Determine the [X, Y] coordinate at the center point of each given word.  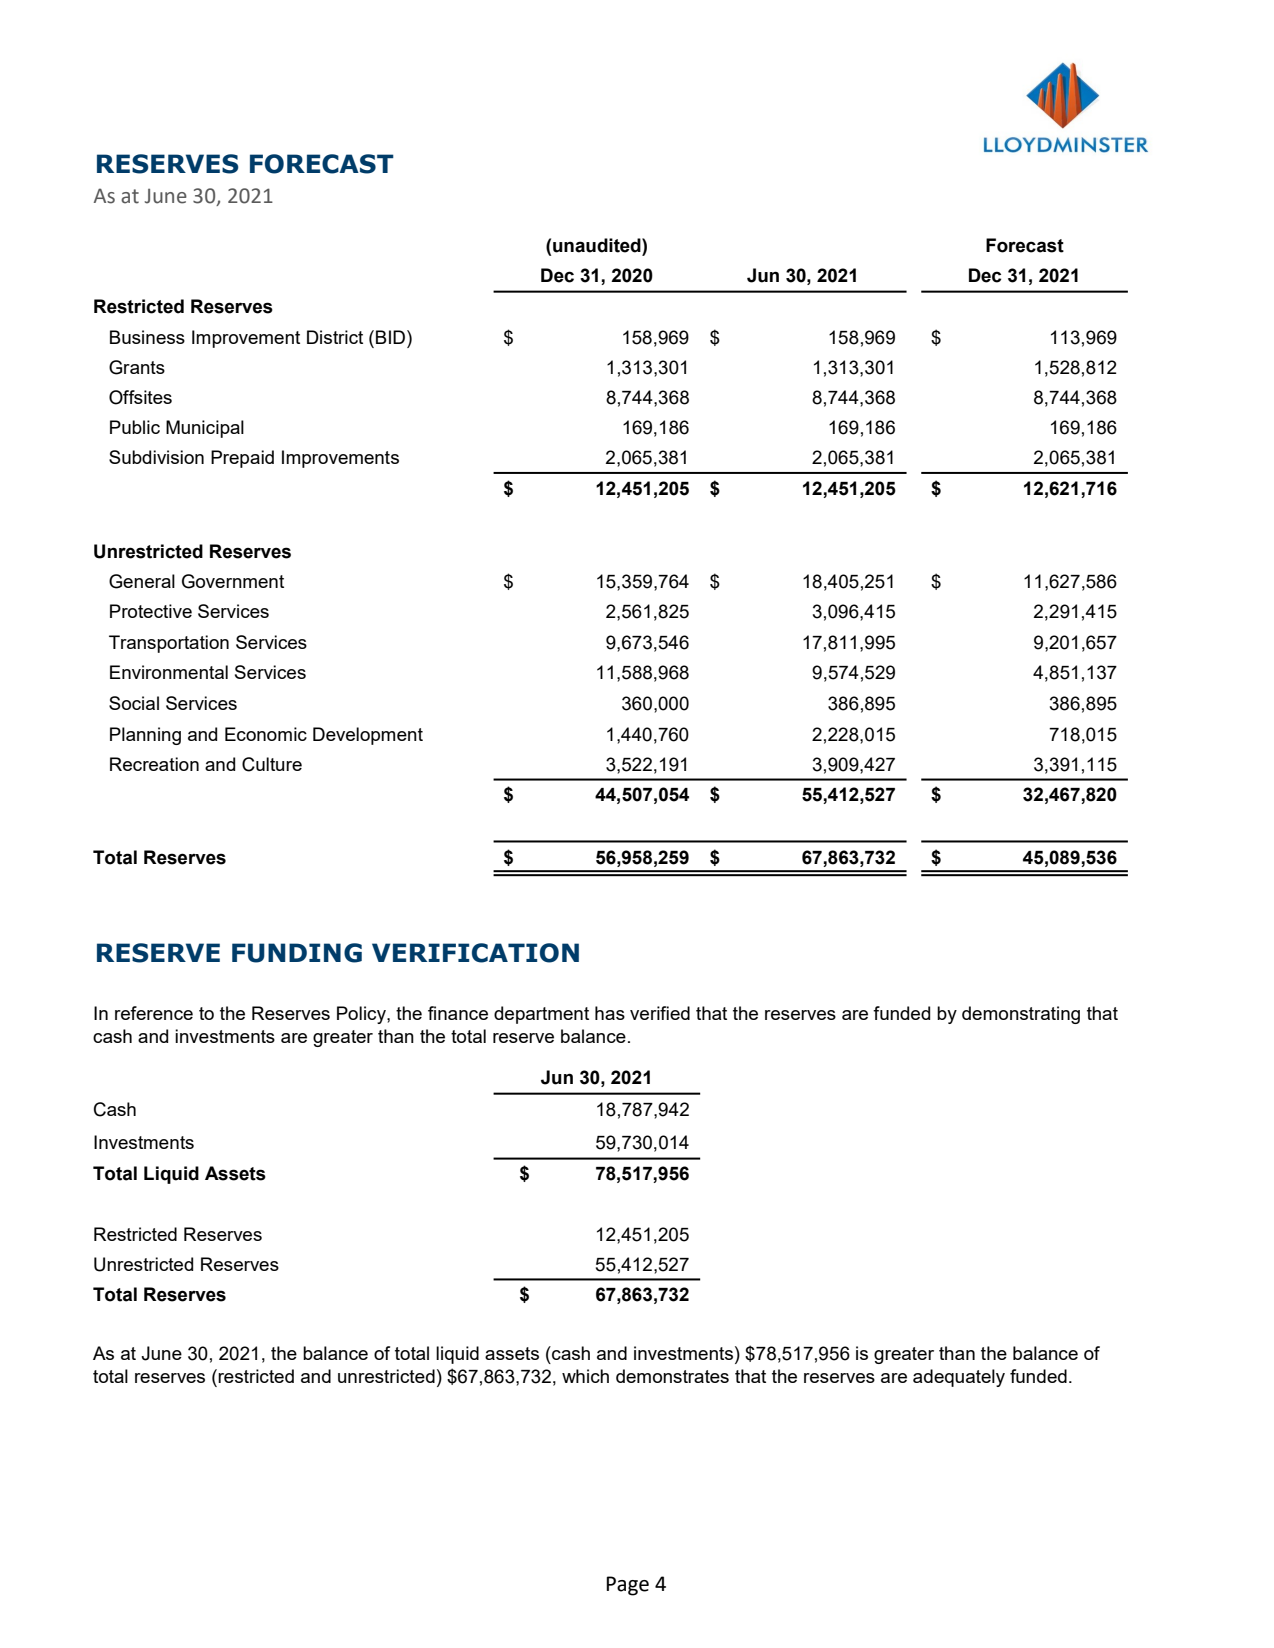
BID [392, 337]
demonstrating [1021, 1015]
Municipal [205, 429]
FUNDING [297, 953]
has [610, 1013]
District [335, 337]
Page [627, 1586]
